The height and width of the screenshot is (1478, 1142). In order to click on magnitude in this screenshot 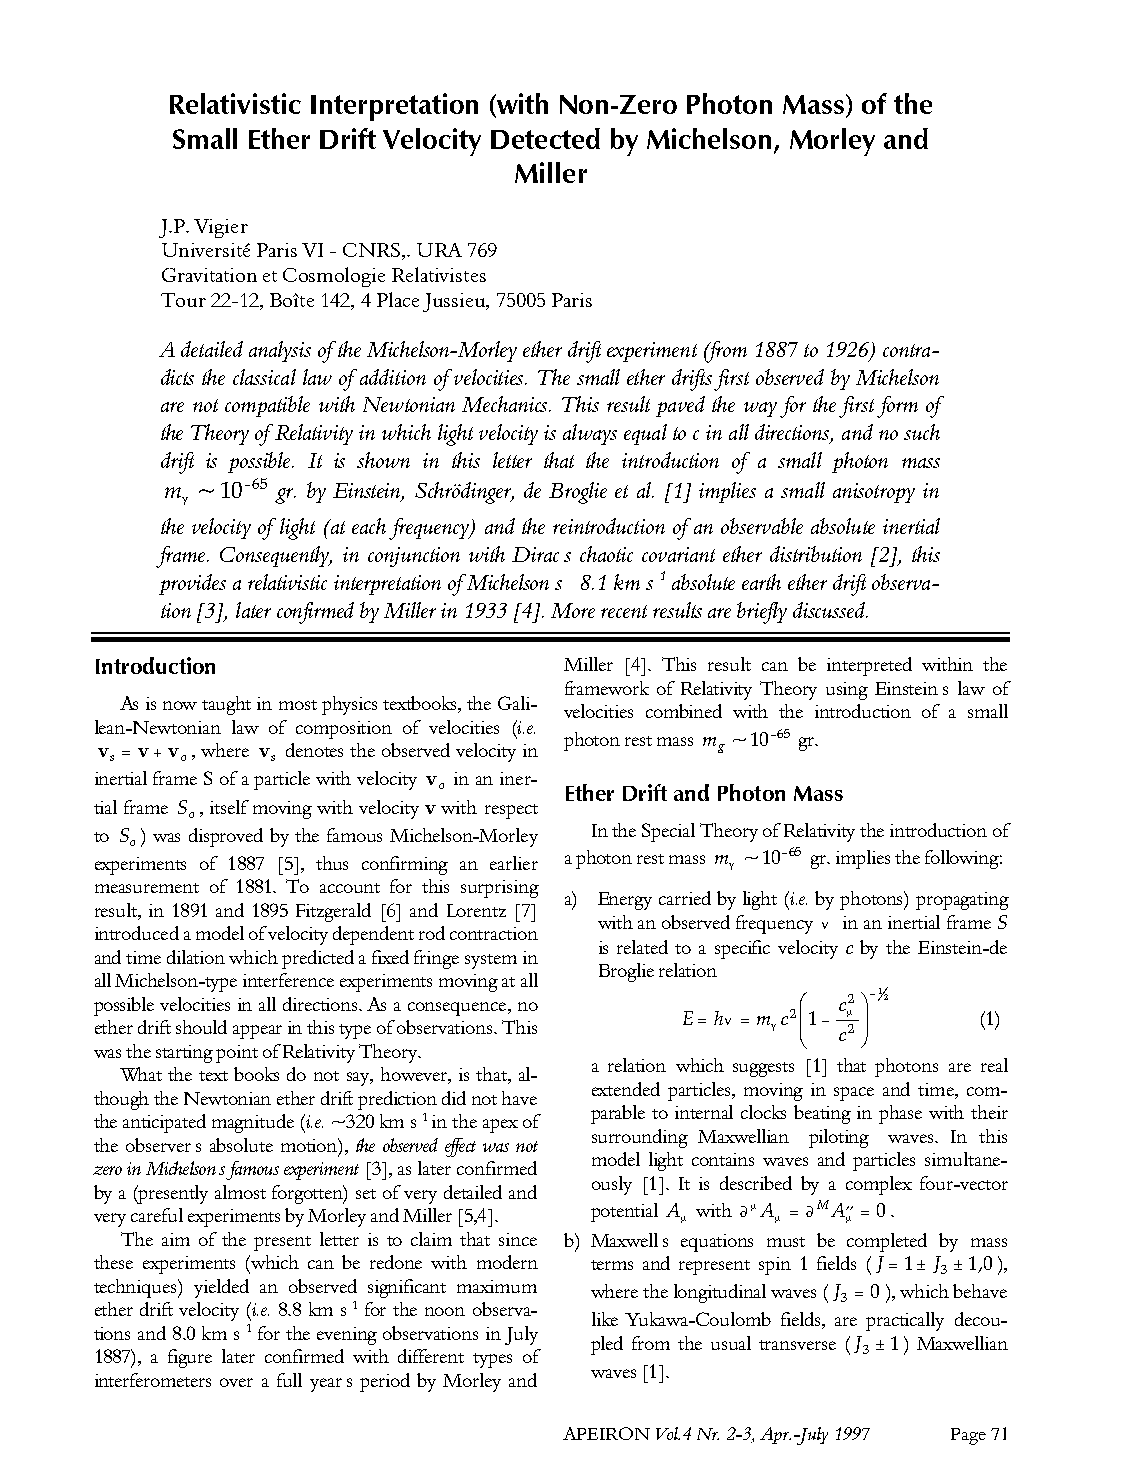, I will do `click(253, 1123)`.
